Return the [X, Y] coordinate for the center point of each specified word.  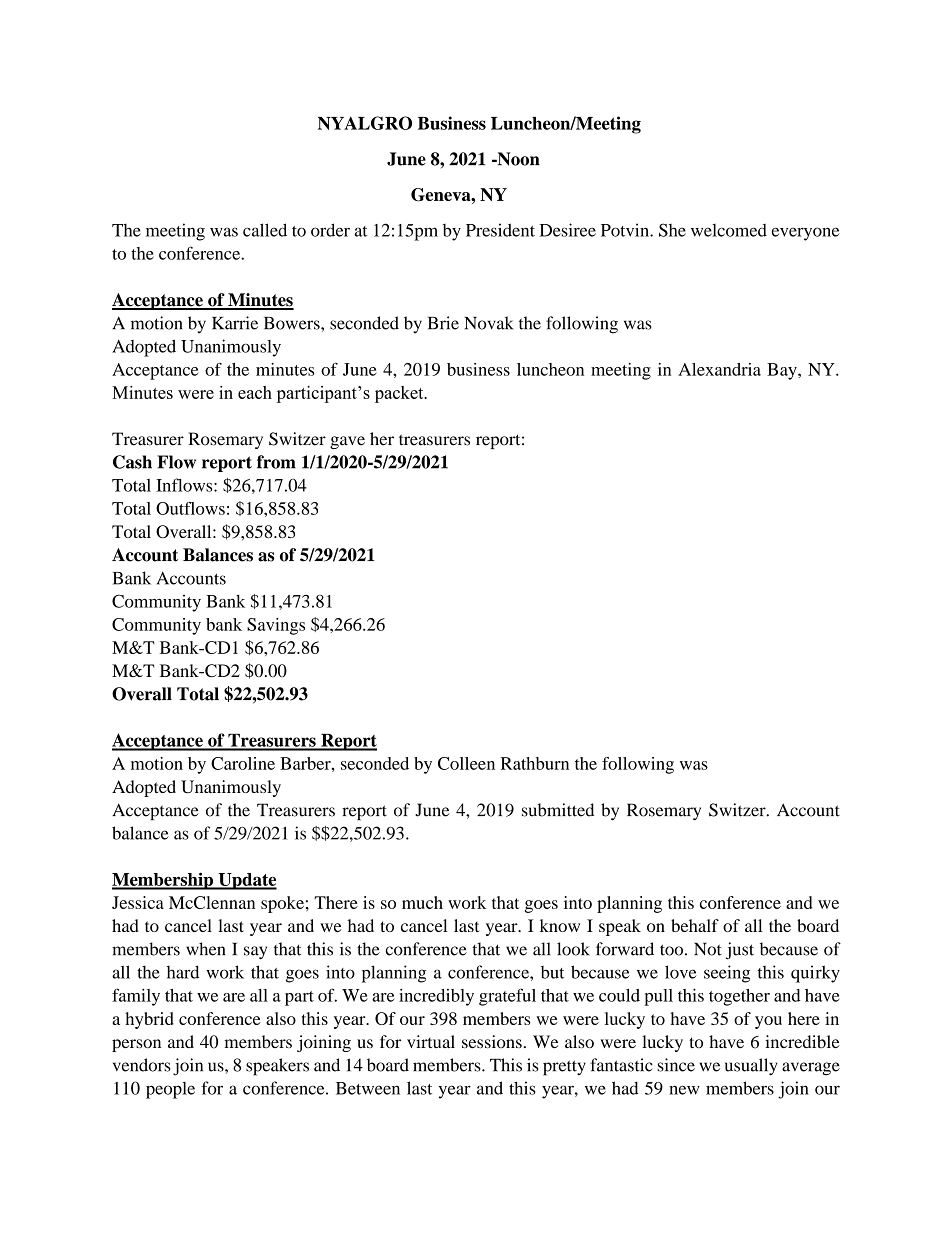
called [265, 230]
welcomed [729, 230]
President [500, 230]
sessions [492, 1041]
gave [347, 442]
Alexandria [719, 369]
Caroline [243, 763]
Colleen [466, 763]
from [276, 462]
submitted [558, 810]
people [170, 1090]
